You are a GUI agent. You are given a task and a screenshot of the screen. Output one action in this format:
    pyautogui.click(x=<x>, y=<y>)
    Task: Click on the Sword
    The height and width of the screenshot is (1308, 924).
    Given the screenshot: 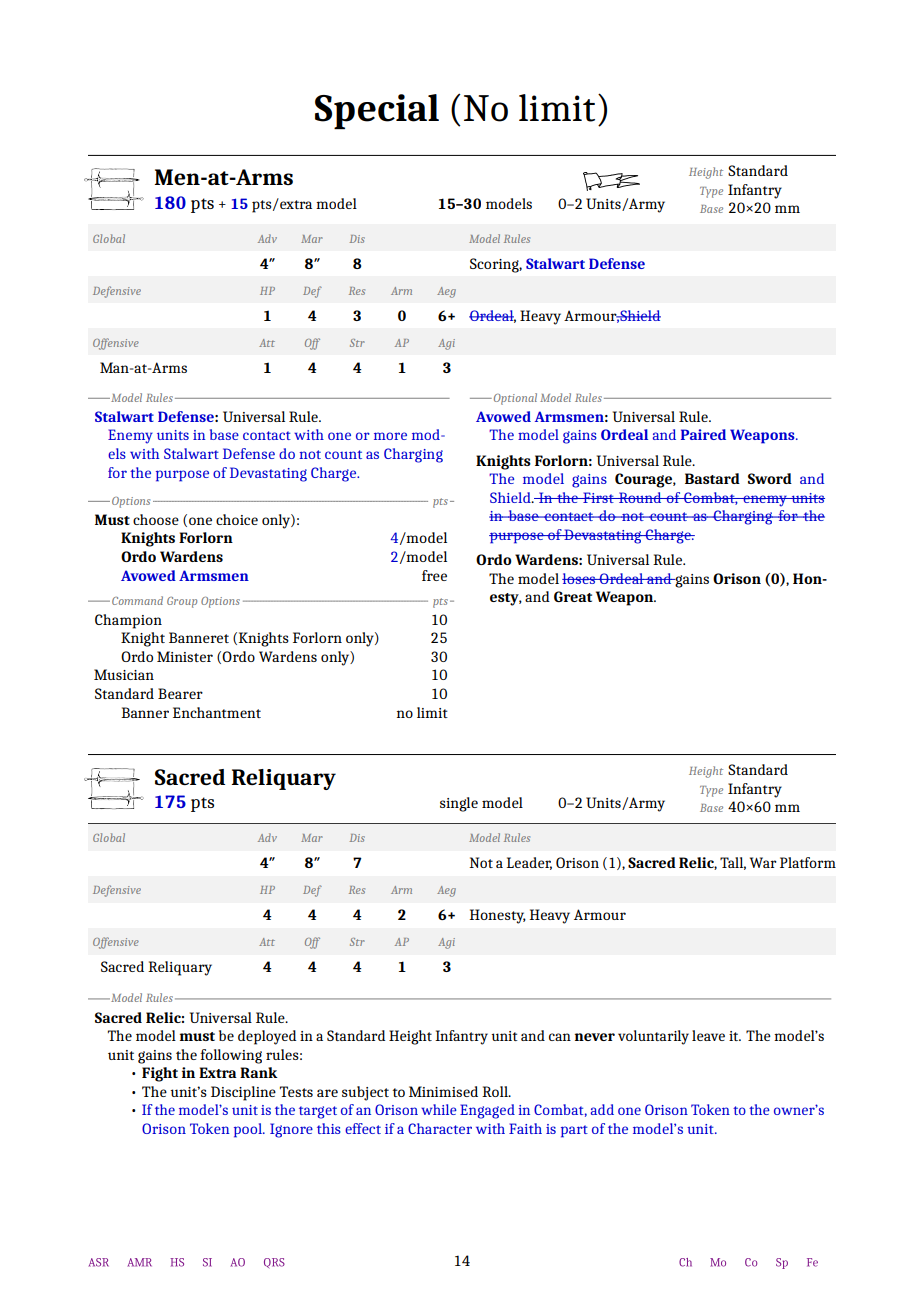 What is the action you would take?
    pyautogui.click(x=770, y=478)
